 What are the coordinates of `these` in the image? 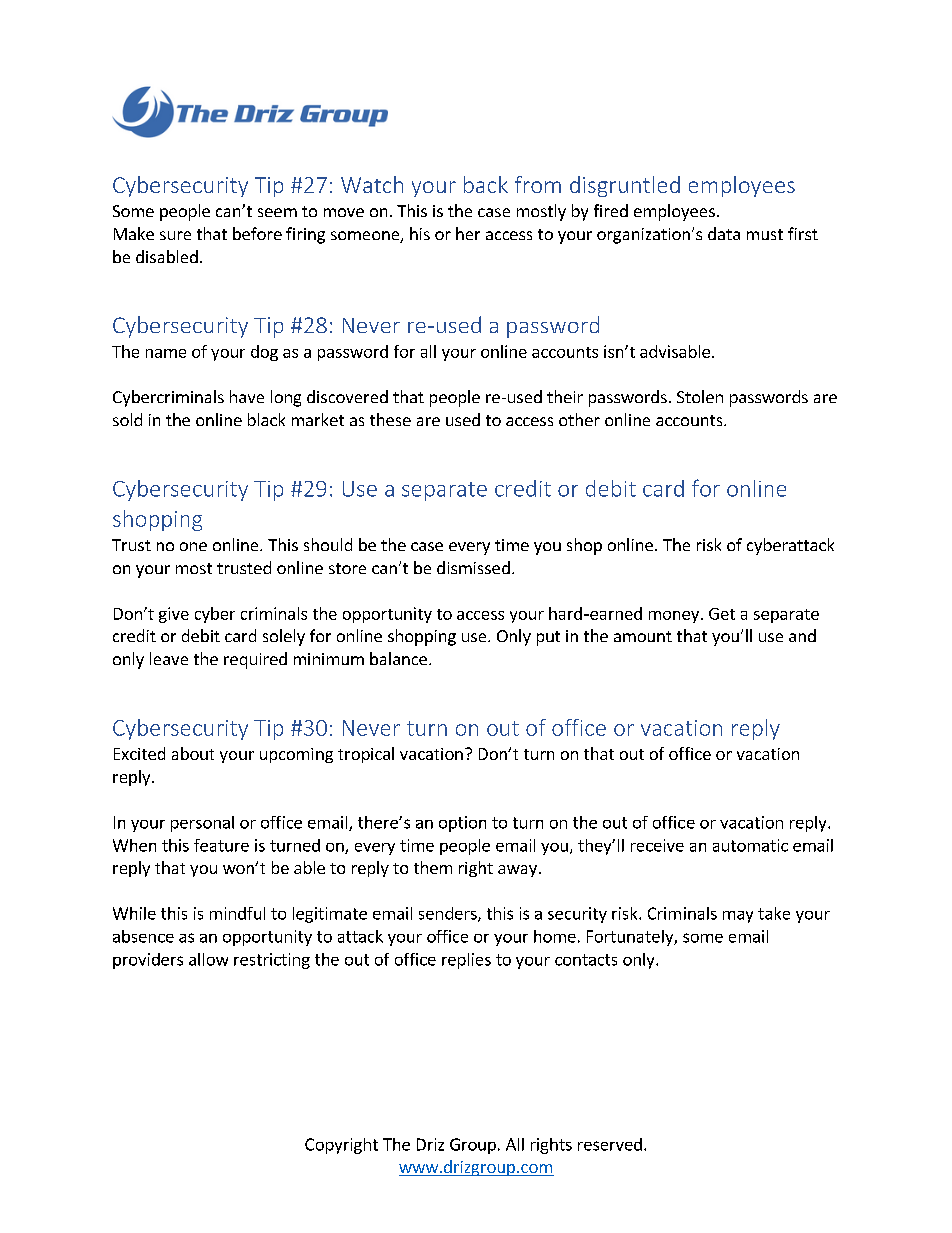 It's located at (390, 419).
